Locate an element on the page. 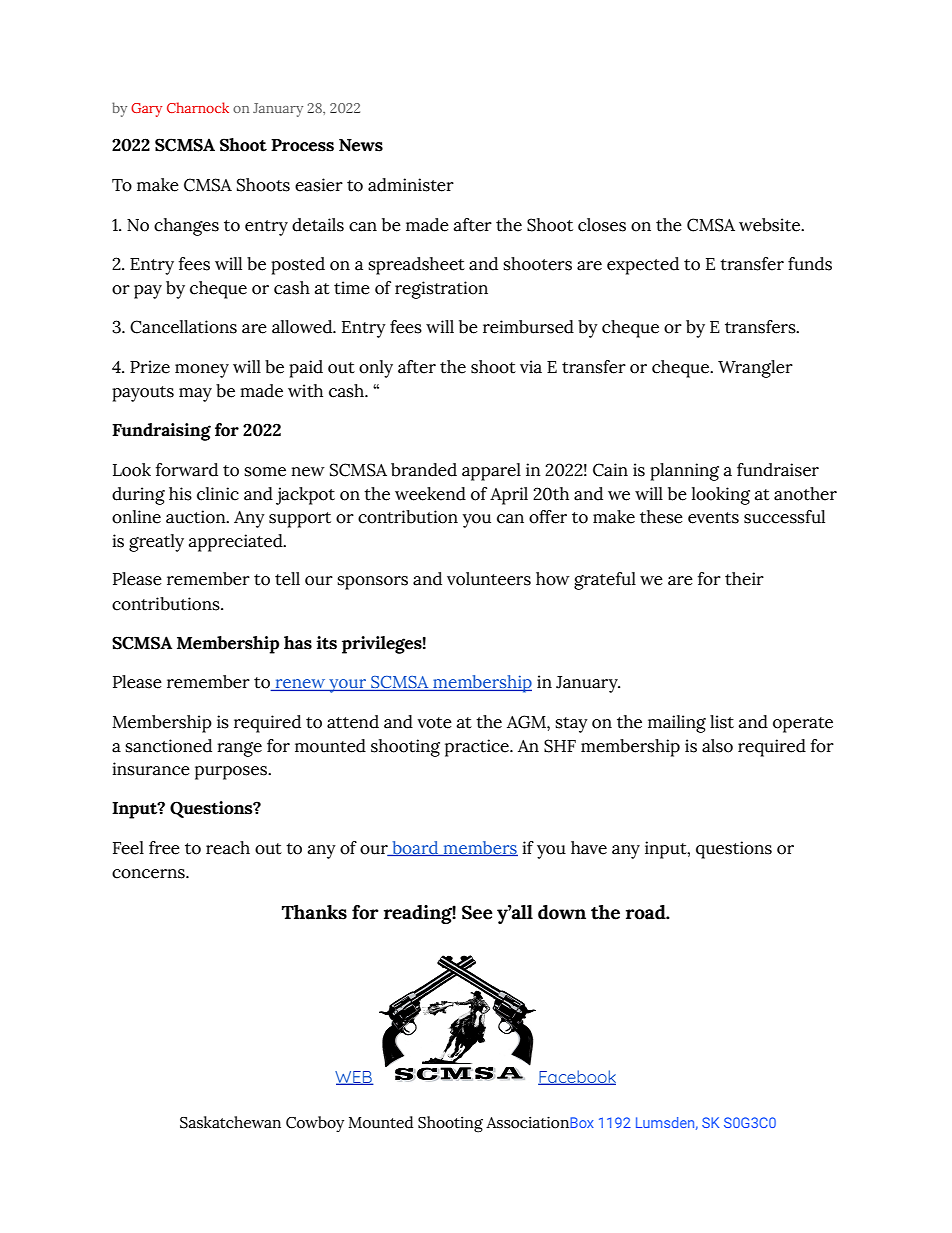 The image size is (952, 1233). board is located at coordinates (415, 848).
